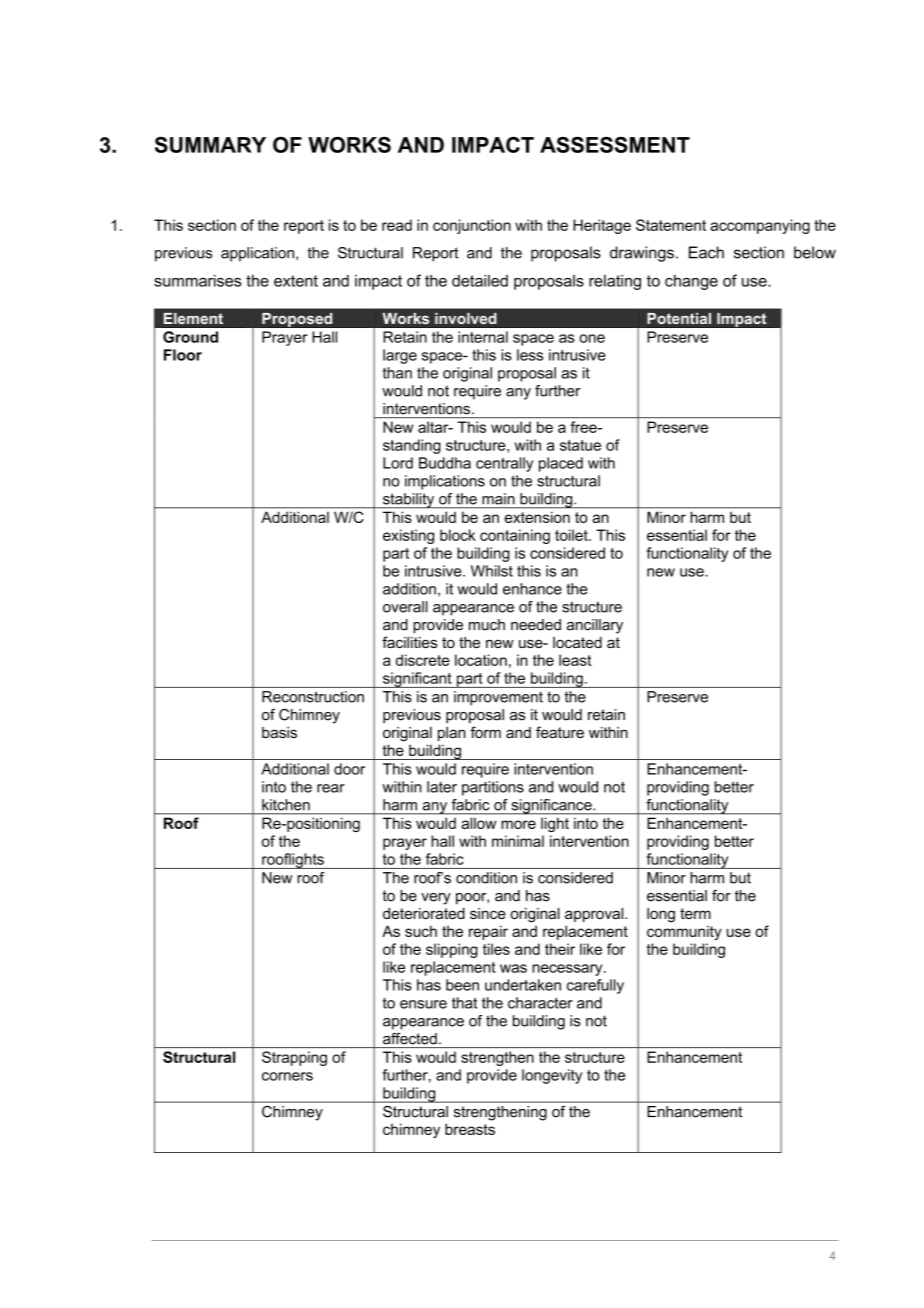  I want to click on Reconstruction, so click(313, 697).
